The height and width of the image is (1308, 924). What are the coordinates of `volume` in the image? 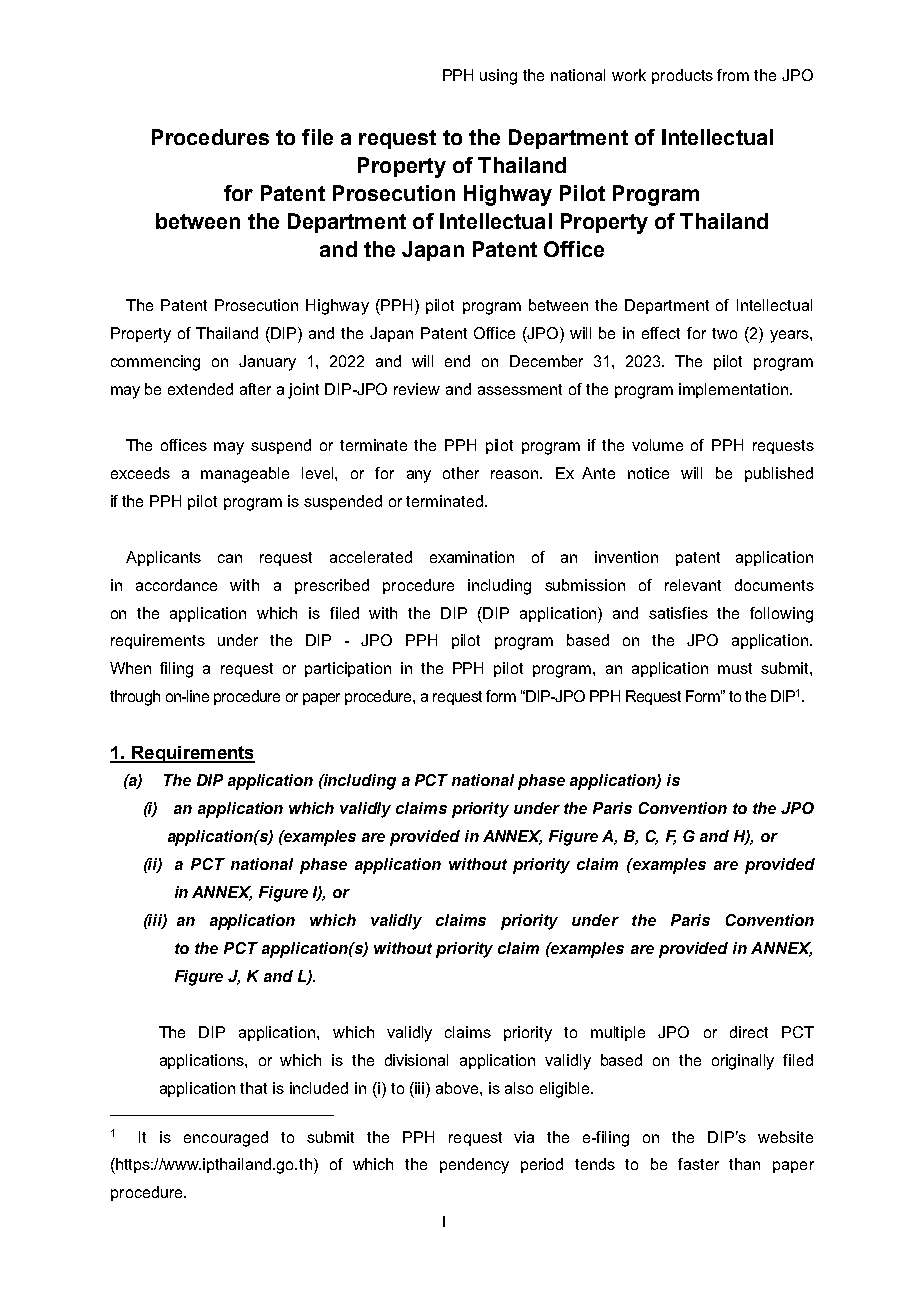 It's located at (657, 445).
